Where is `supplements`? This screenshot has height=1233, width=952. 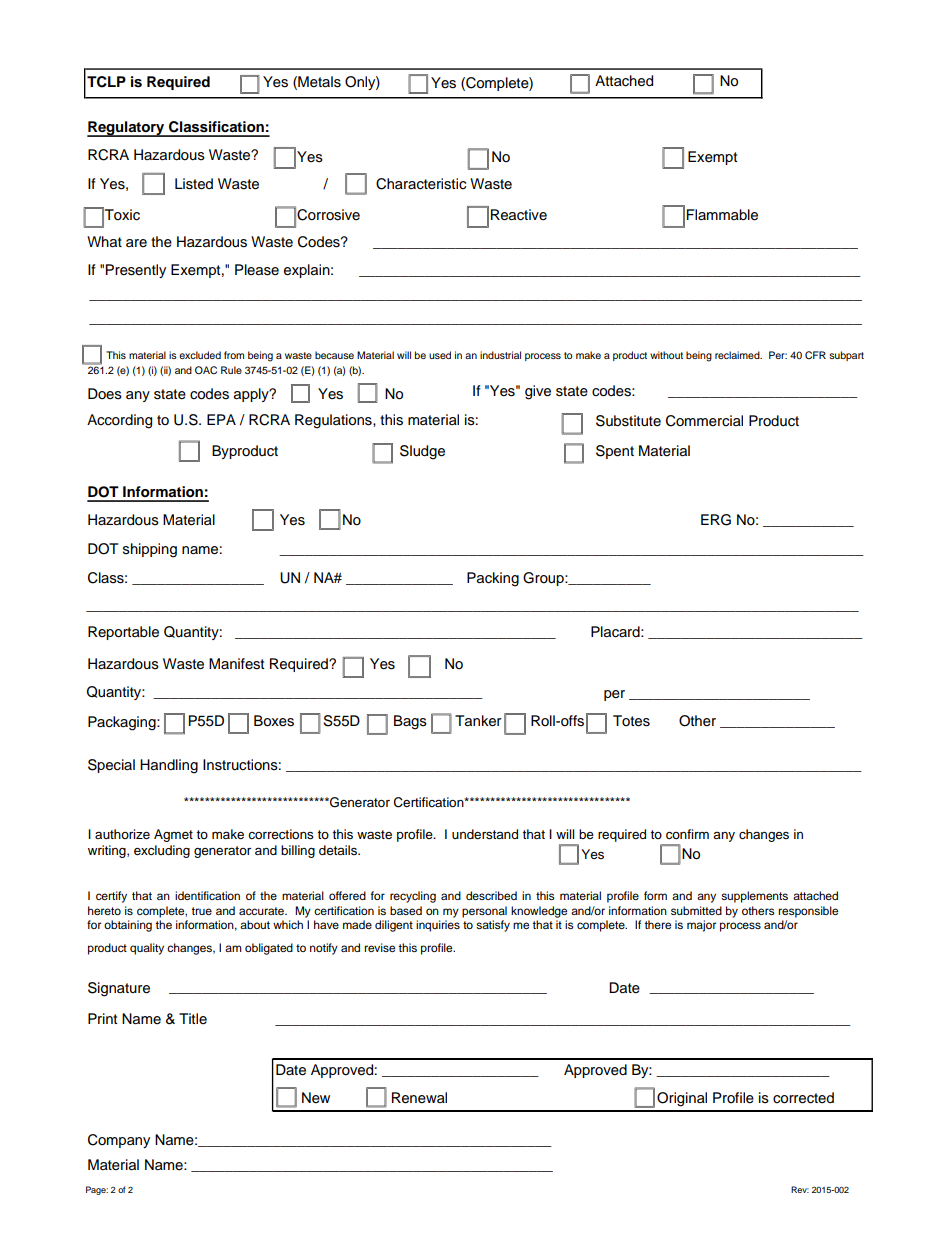 supplements is located at coordinates (754, 897).
